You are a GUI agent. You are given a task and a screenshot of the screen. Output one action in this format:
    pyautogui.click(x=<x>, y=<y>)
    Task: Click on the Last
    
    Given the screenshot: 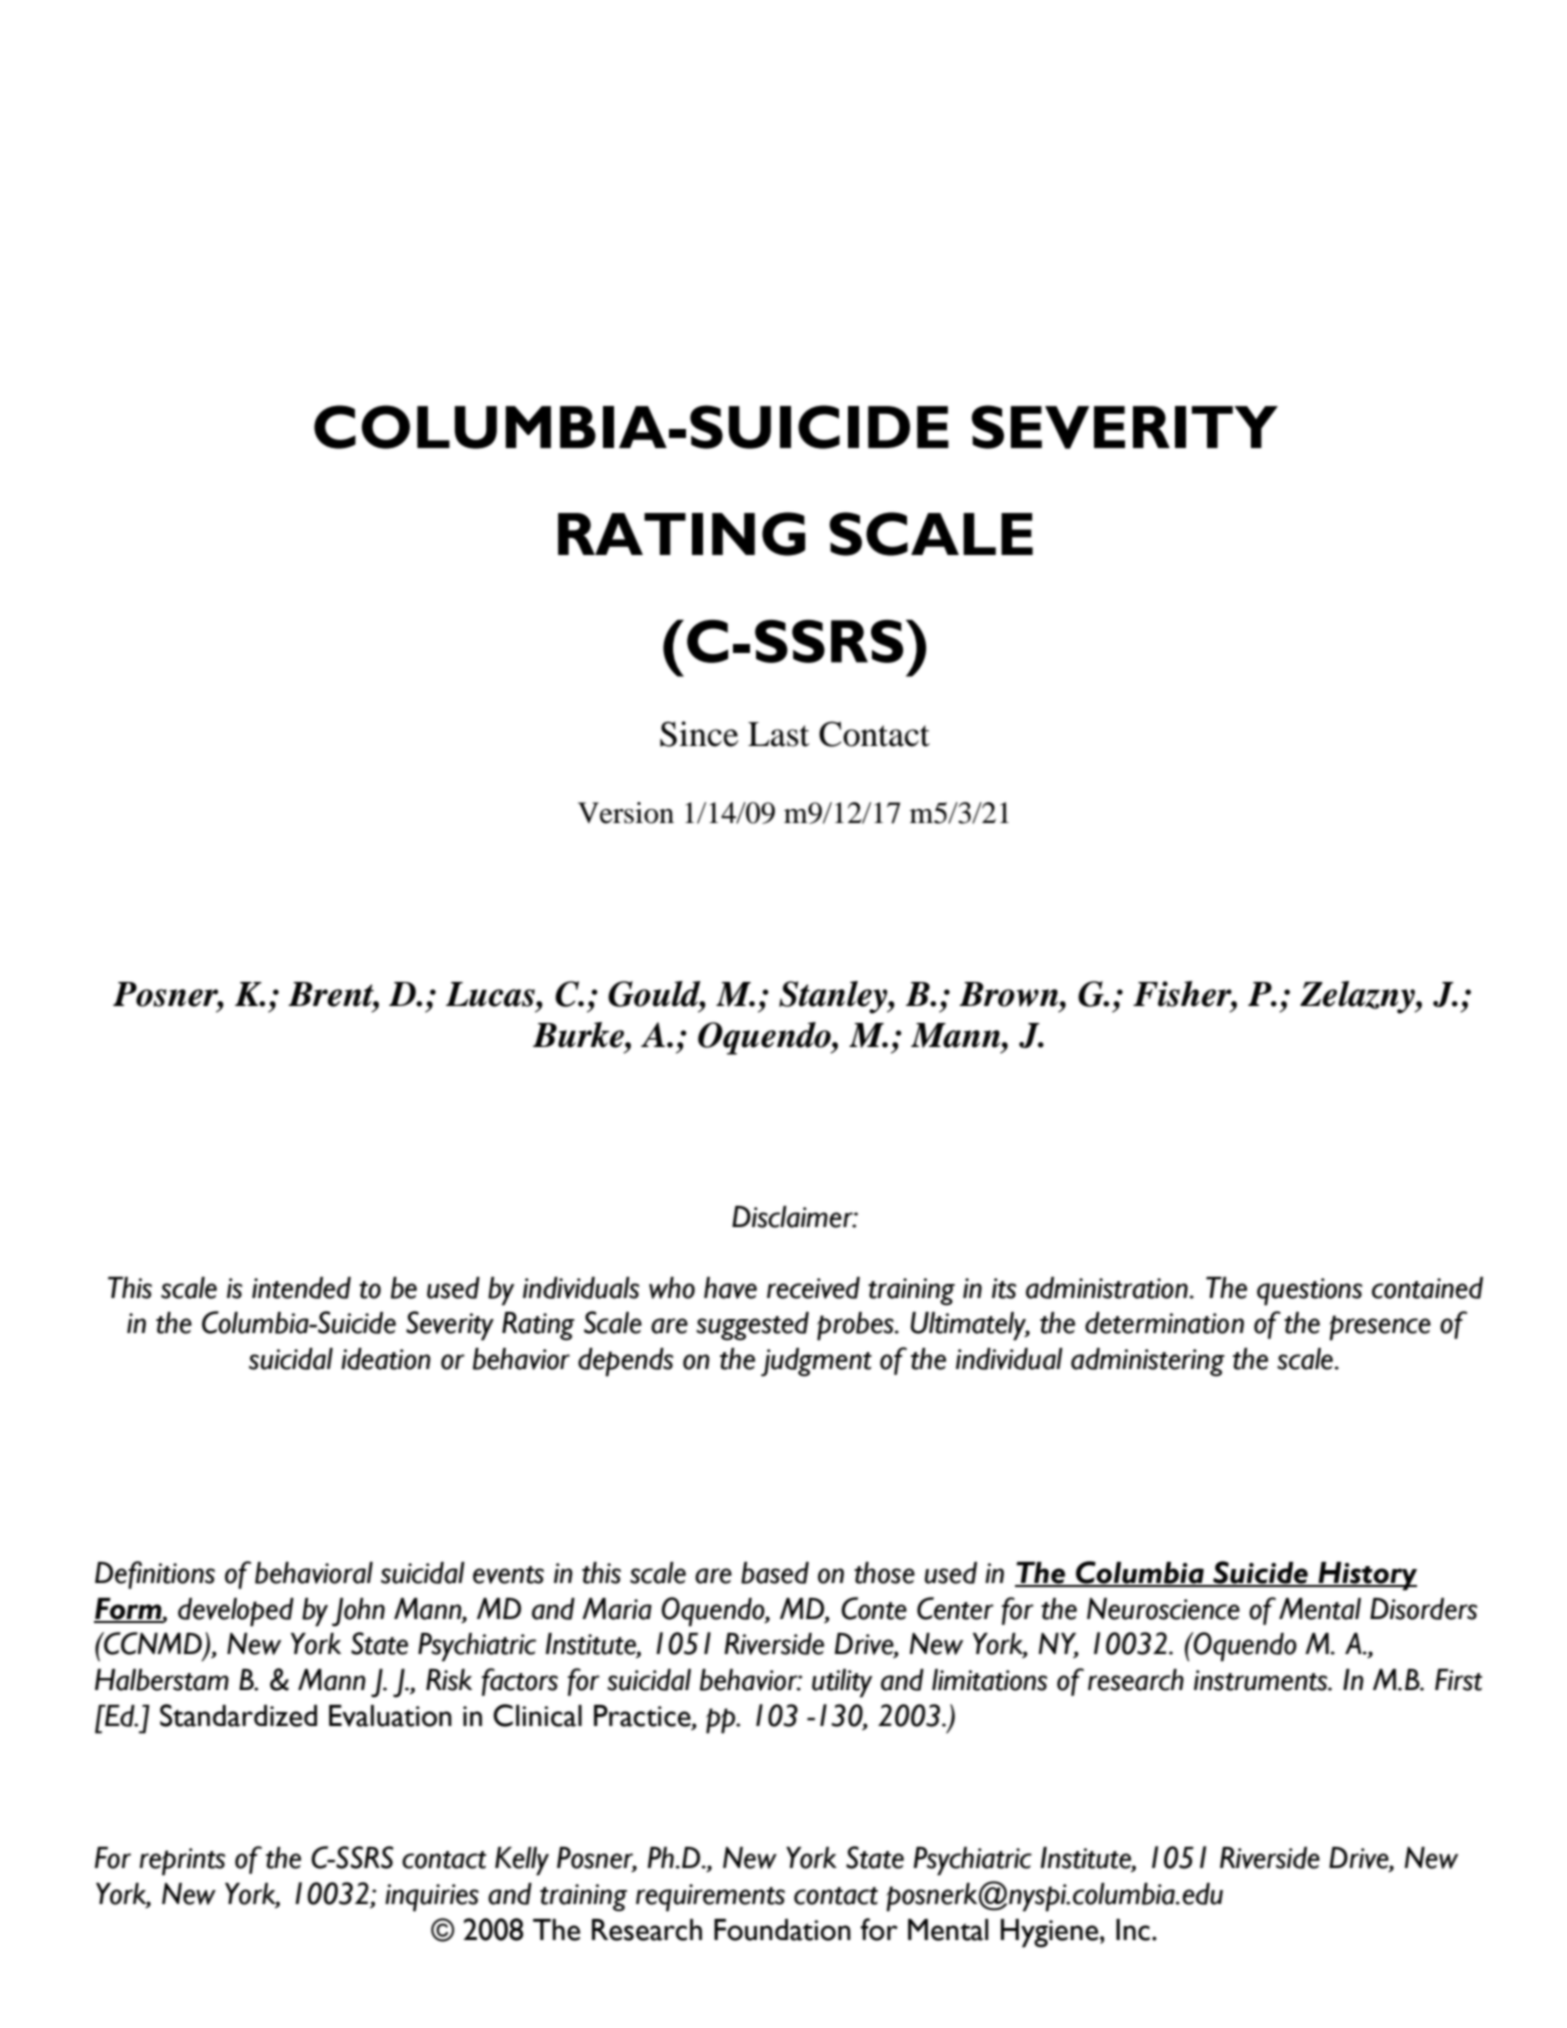 What is the action you would take?
    pyautogui.click(x=779, y=734)
